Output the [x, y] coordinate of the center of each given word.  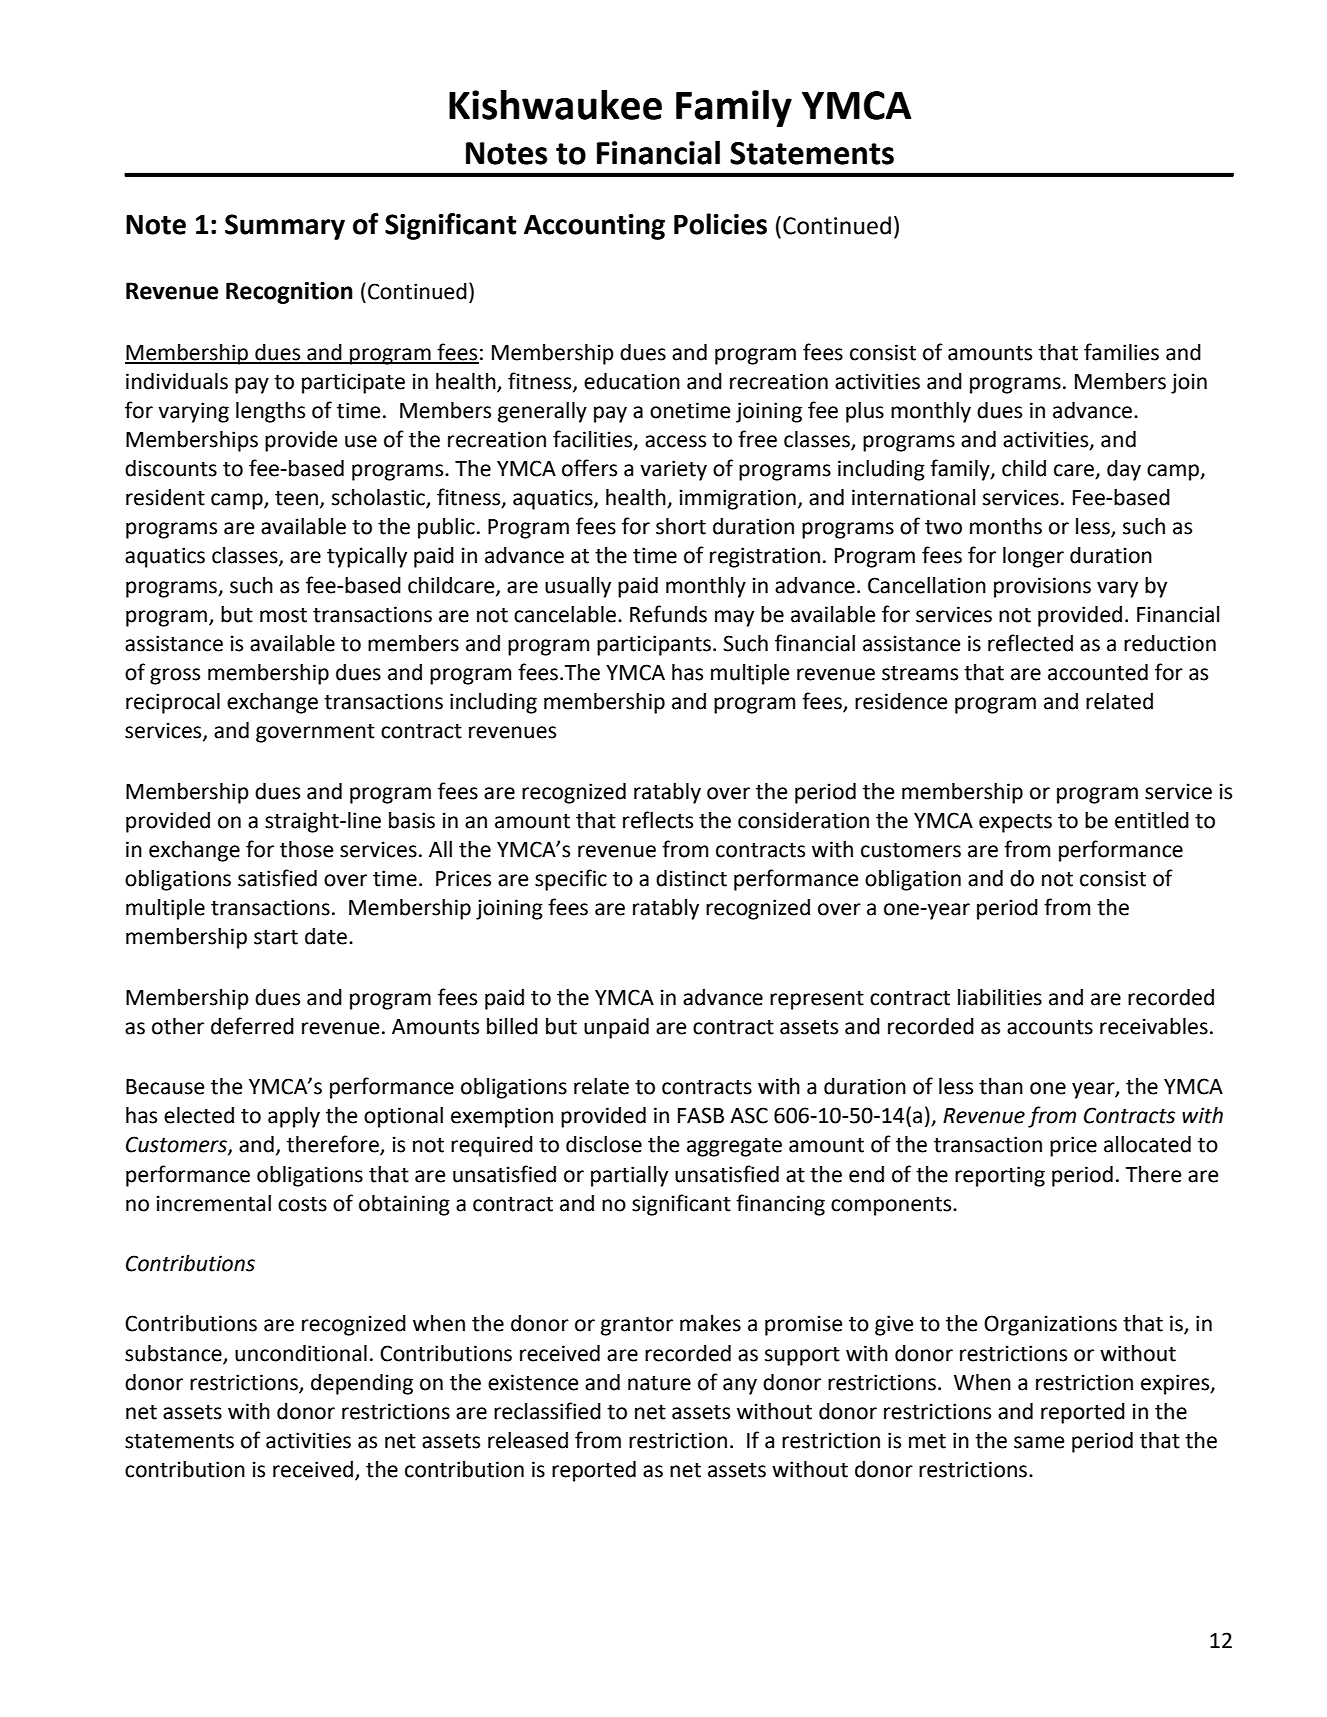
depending [362, 1384]
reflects [658, 820]
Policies [720, 224]
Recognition [289, 293]
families [1121, 352]
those [307, 849]
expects [1015, 823]
